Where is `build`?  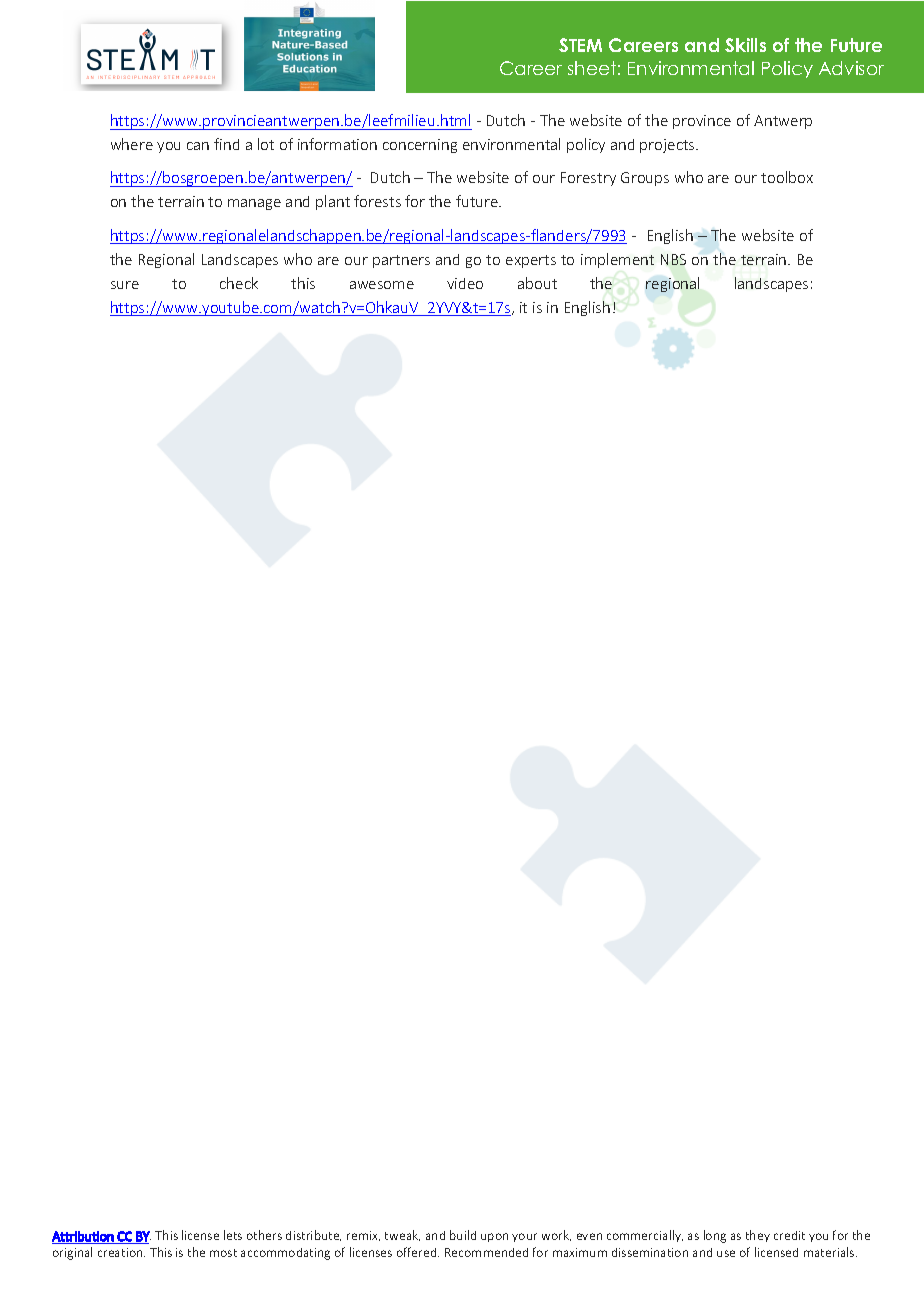
build is located at coordinates (463, 1235).
